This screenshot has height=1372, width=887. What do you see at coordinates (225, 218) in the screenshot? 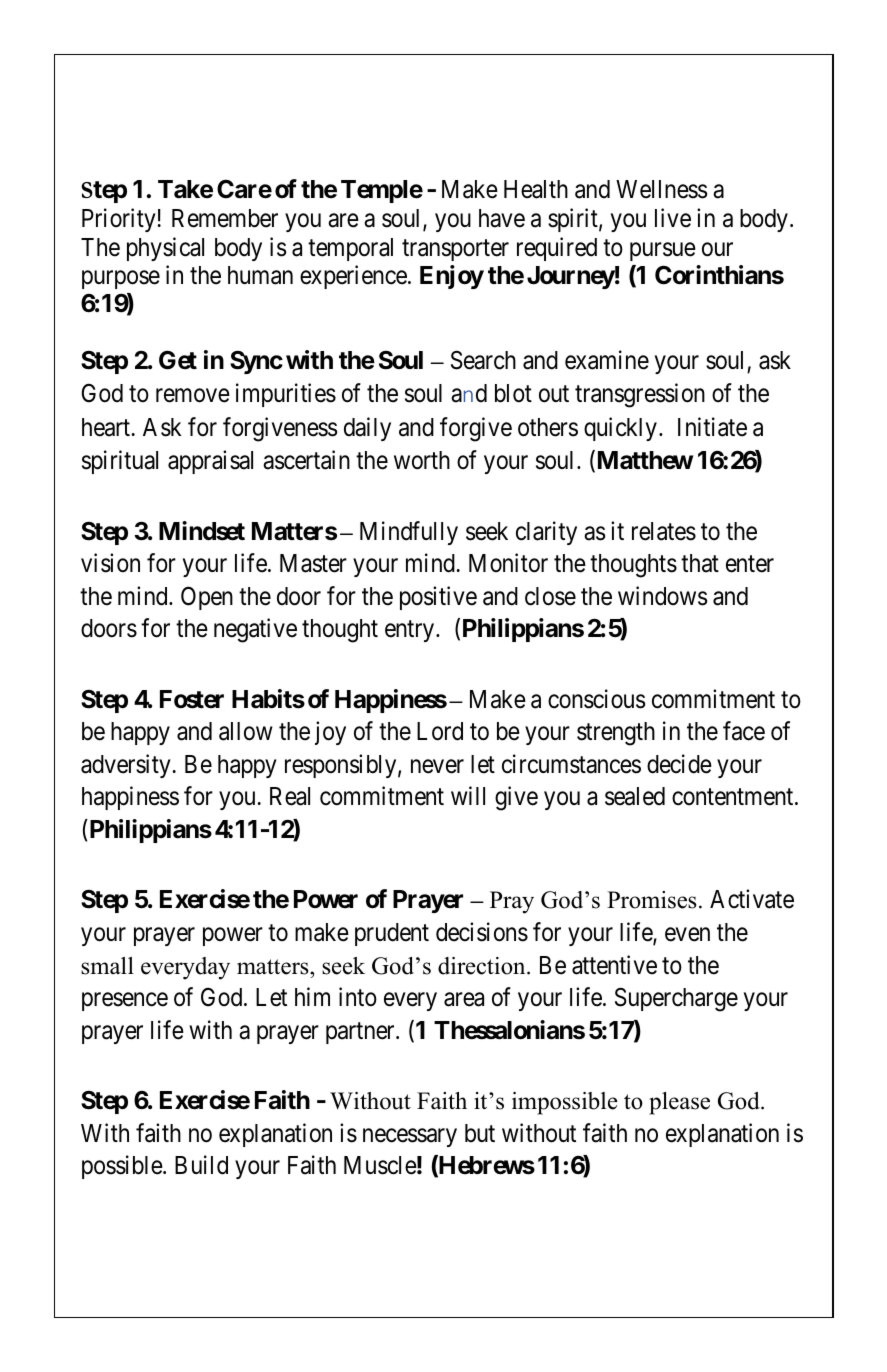
I see `Remember` at bounding box center [225, 218].
